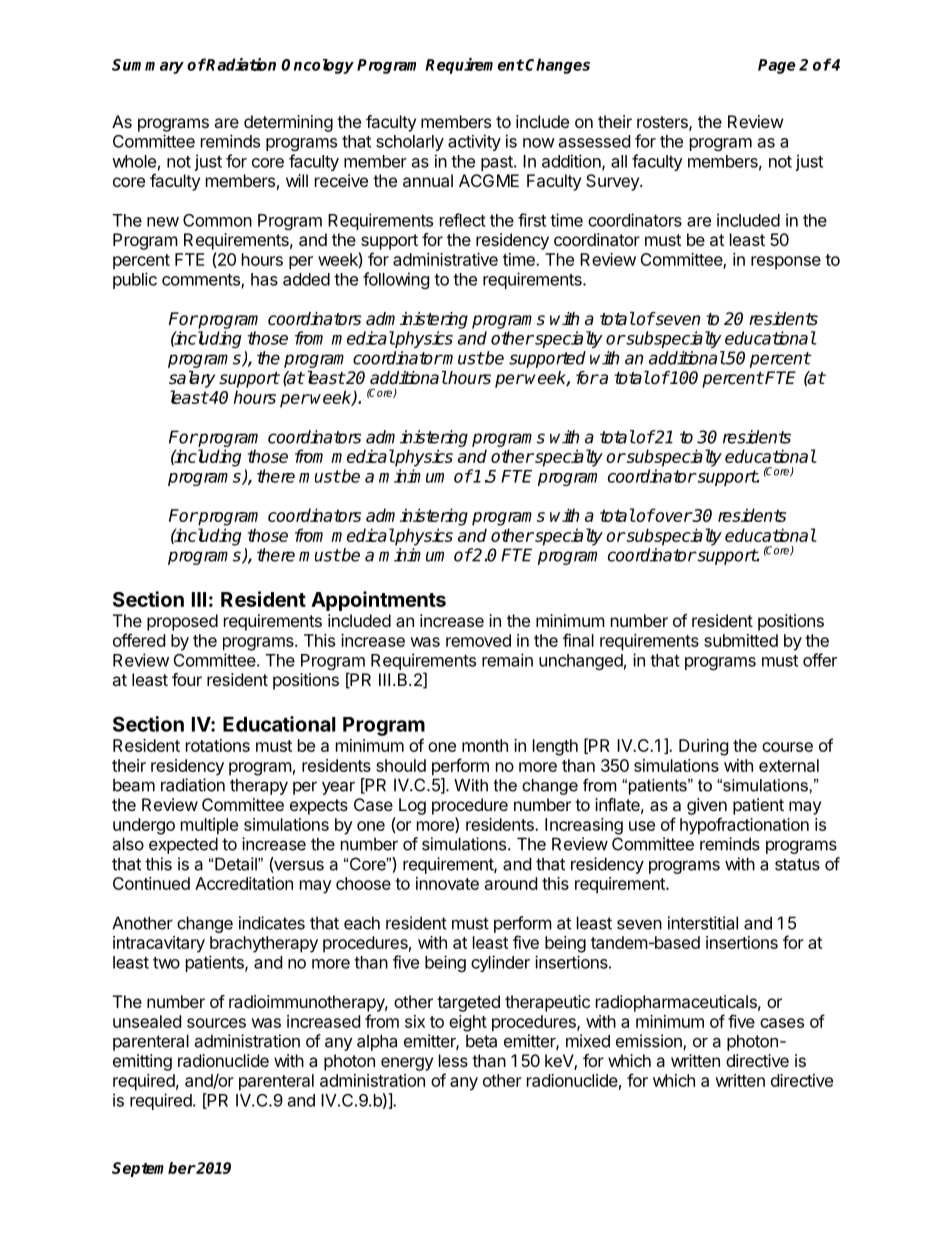 Image resolution: width=952 pixels, height=1233 pixels. I want to click on Page, so click(777, 66).
